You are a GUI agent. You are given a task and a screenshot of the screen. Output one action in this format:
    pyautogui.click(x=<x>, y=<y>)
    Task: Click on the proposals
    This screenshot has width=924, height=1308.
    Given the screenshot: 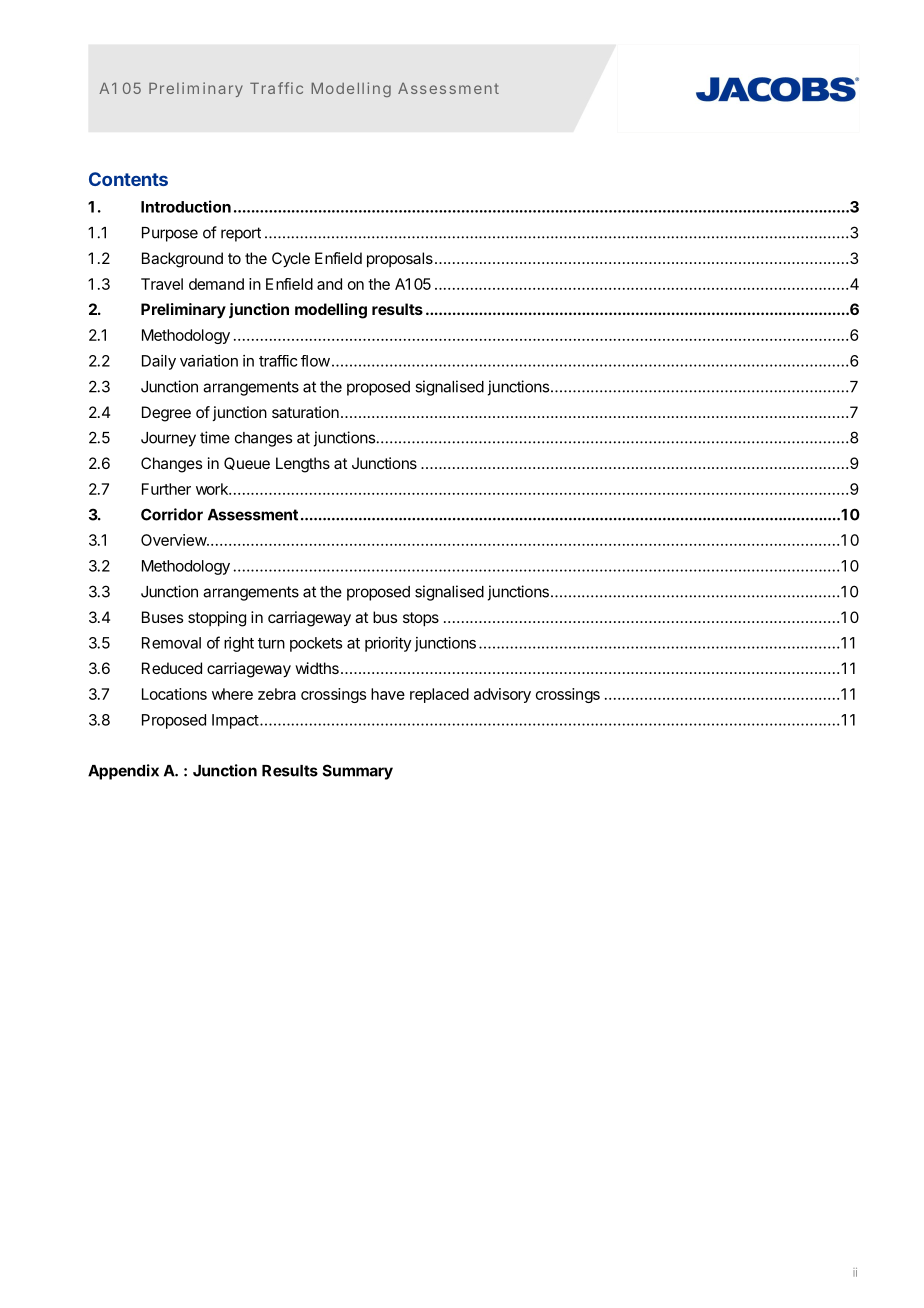 What is the action you would take?
    pyautogui.click(x=400, y=260)
